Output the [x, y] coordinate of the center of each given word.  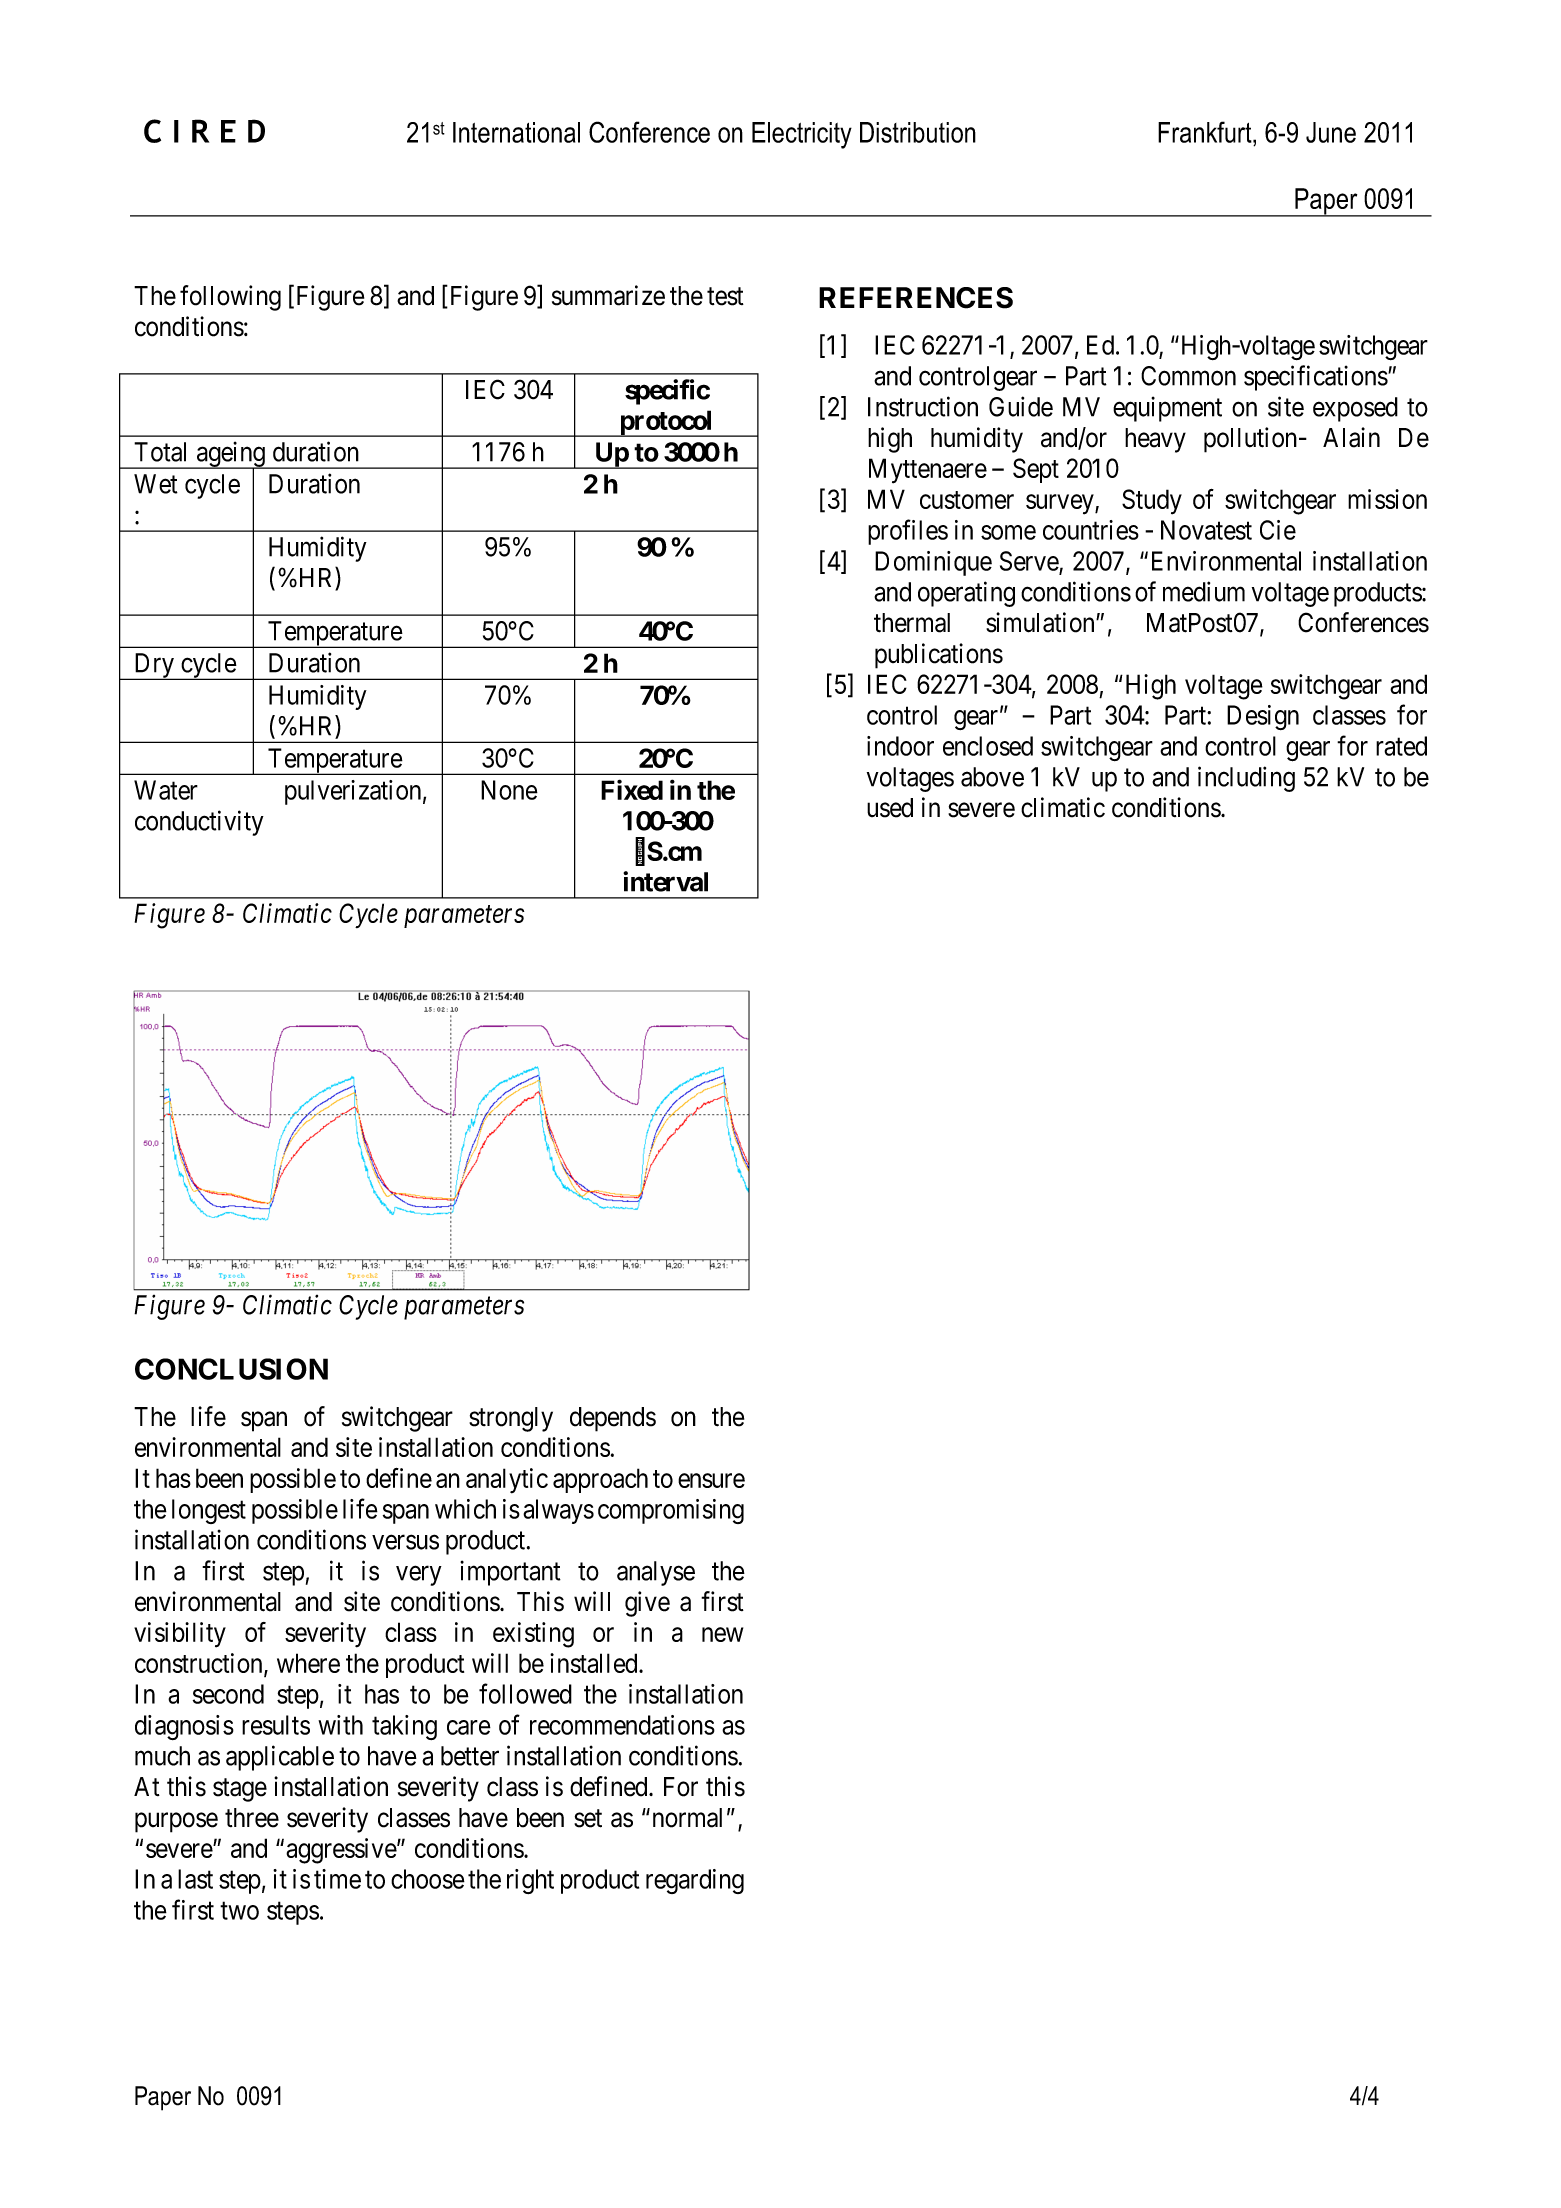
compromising [671, 1511]
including [1246, 779]
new [722, 1635]
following [230, 298]
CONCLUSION [231, 1369]
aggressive [342, 1851]
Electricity [802, 135]
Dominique [933, 563]
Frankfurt [1206, 132]
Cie [1278, 530]
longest [209, 1511]
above [992, 777]
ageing [231, 455]
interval [665, 881]
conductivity [199, 823]
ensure [711, 1480]
